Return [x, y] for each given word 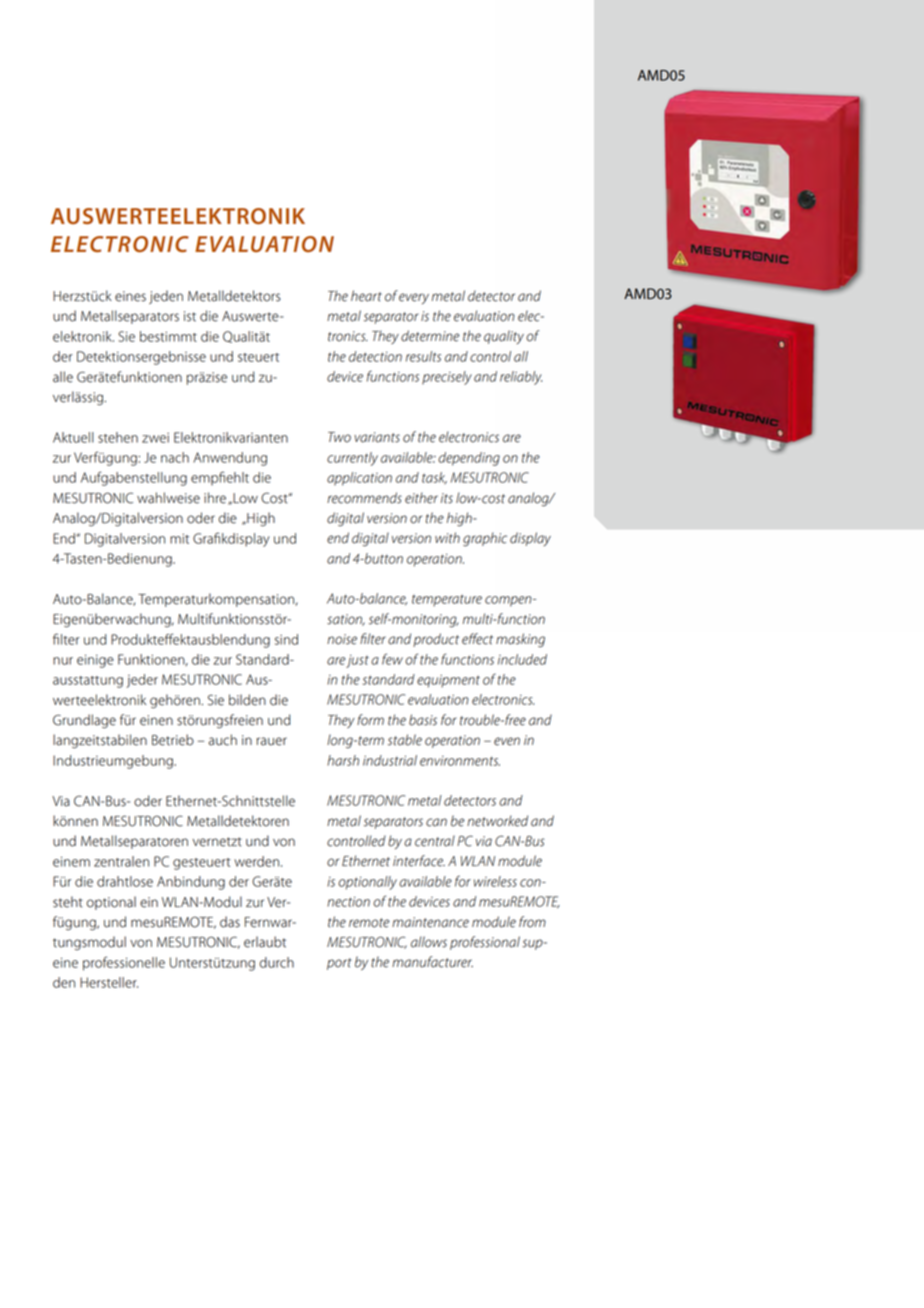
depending [469, 459]
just [357, 661]
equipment [448, 681]
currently [352, 459]
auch [223, 740]
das [230, 922]
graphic [485, 539]
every [414, 298]
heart [366, 296]
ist [190, 316]
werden [256, 861]
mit [179, 539]
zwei [155, 438]
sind [286, 639]
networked [497, 821]
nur [63, 661]
